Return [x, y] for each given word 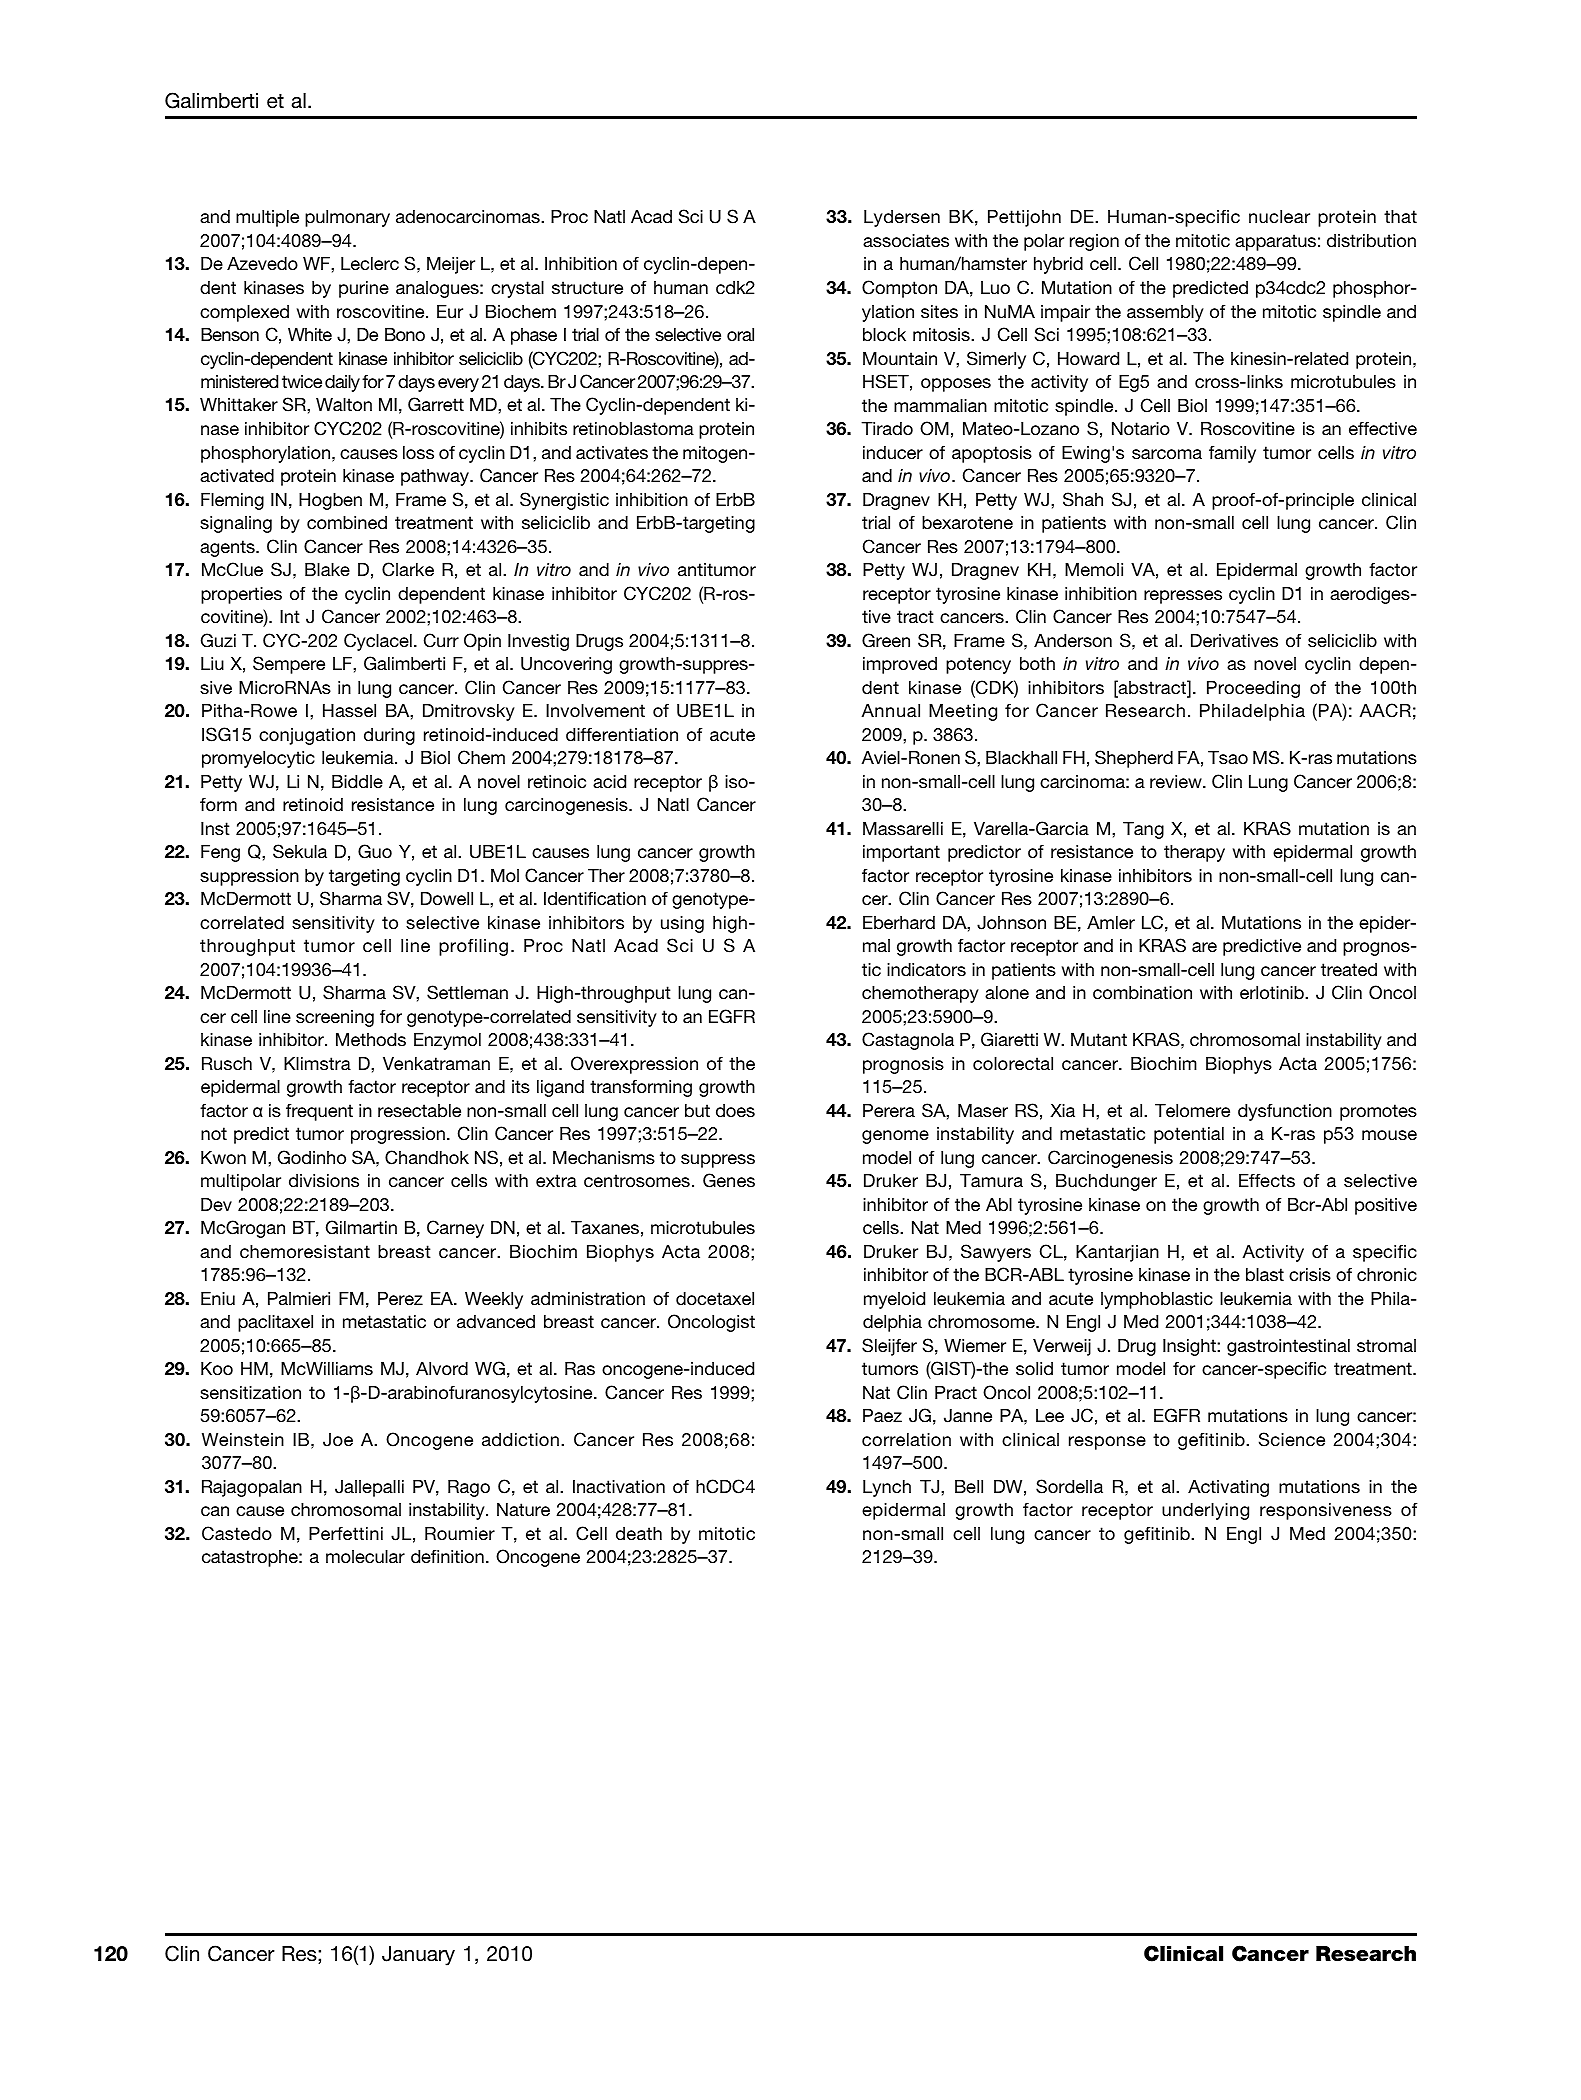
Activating [1228, 1488]
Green [886, 640]
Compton [899, 289]
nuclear [1279, 216]
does [735, 1110]
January [418, 1956]
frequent [319, 1112]
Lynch [887, 1488]
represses [1183, 597]
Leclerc [370, 263]
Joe [338, 1440]
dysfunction [1285, 1112]
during [389, 736]
